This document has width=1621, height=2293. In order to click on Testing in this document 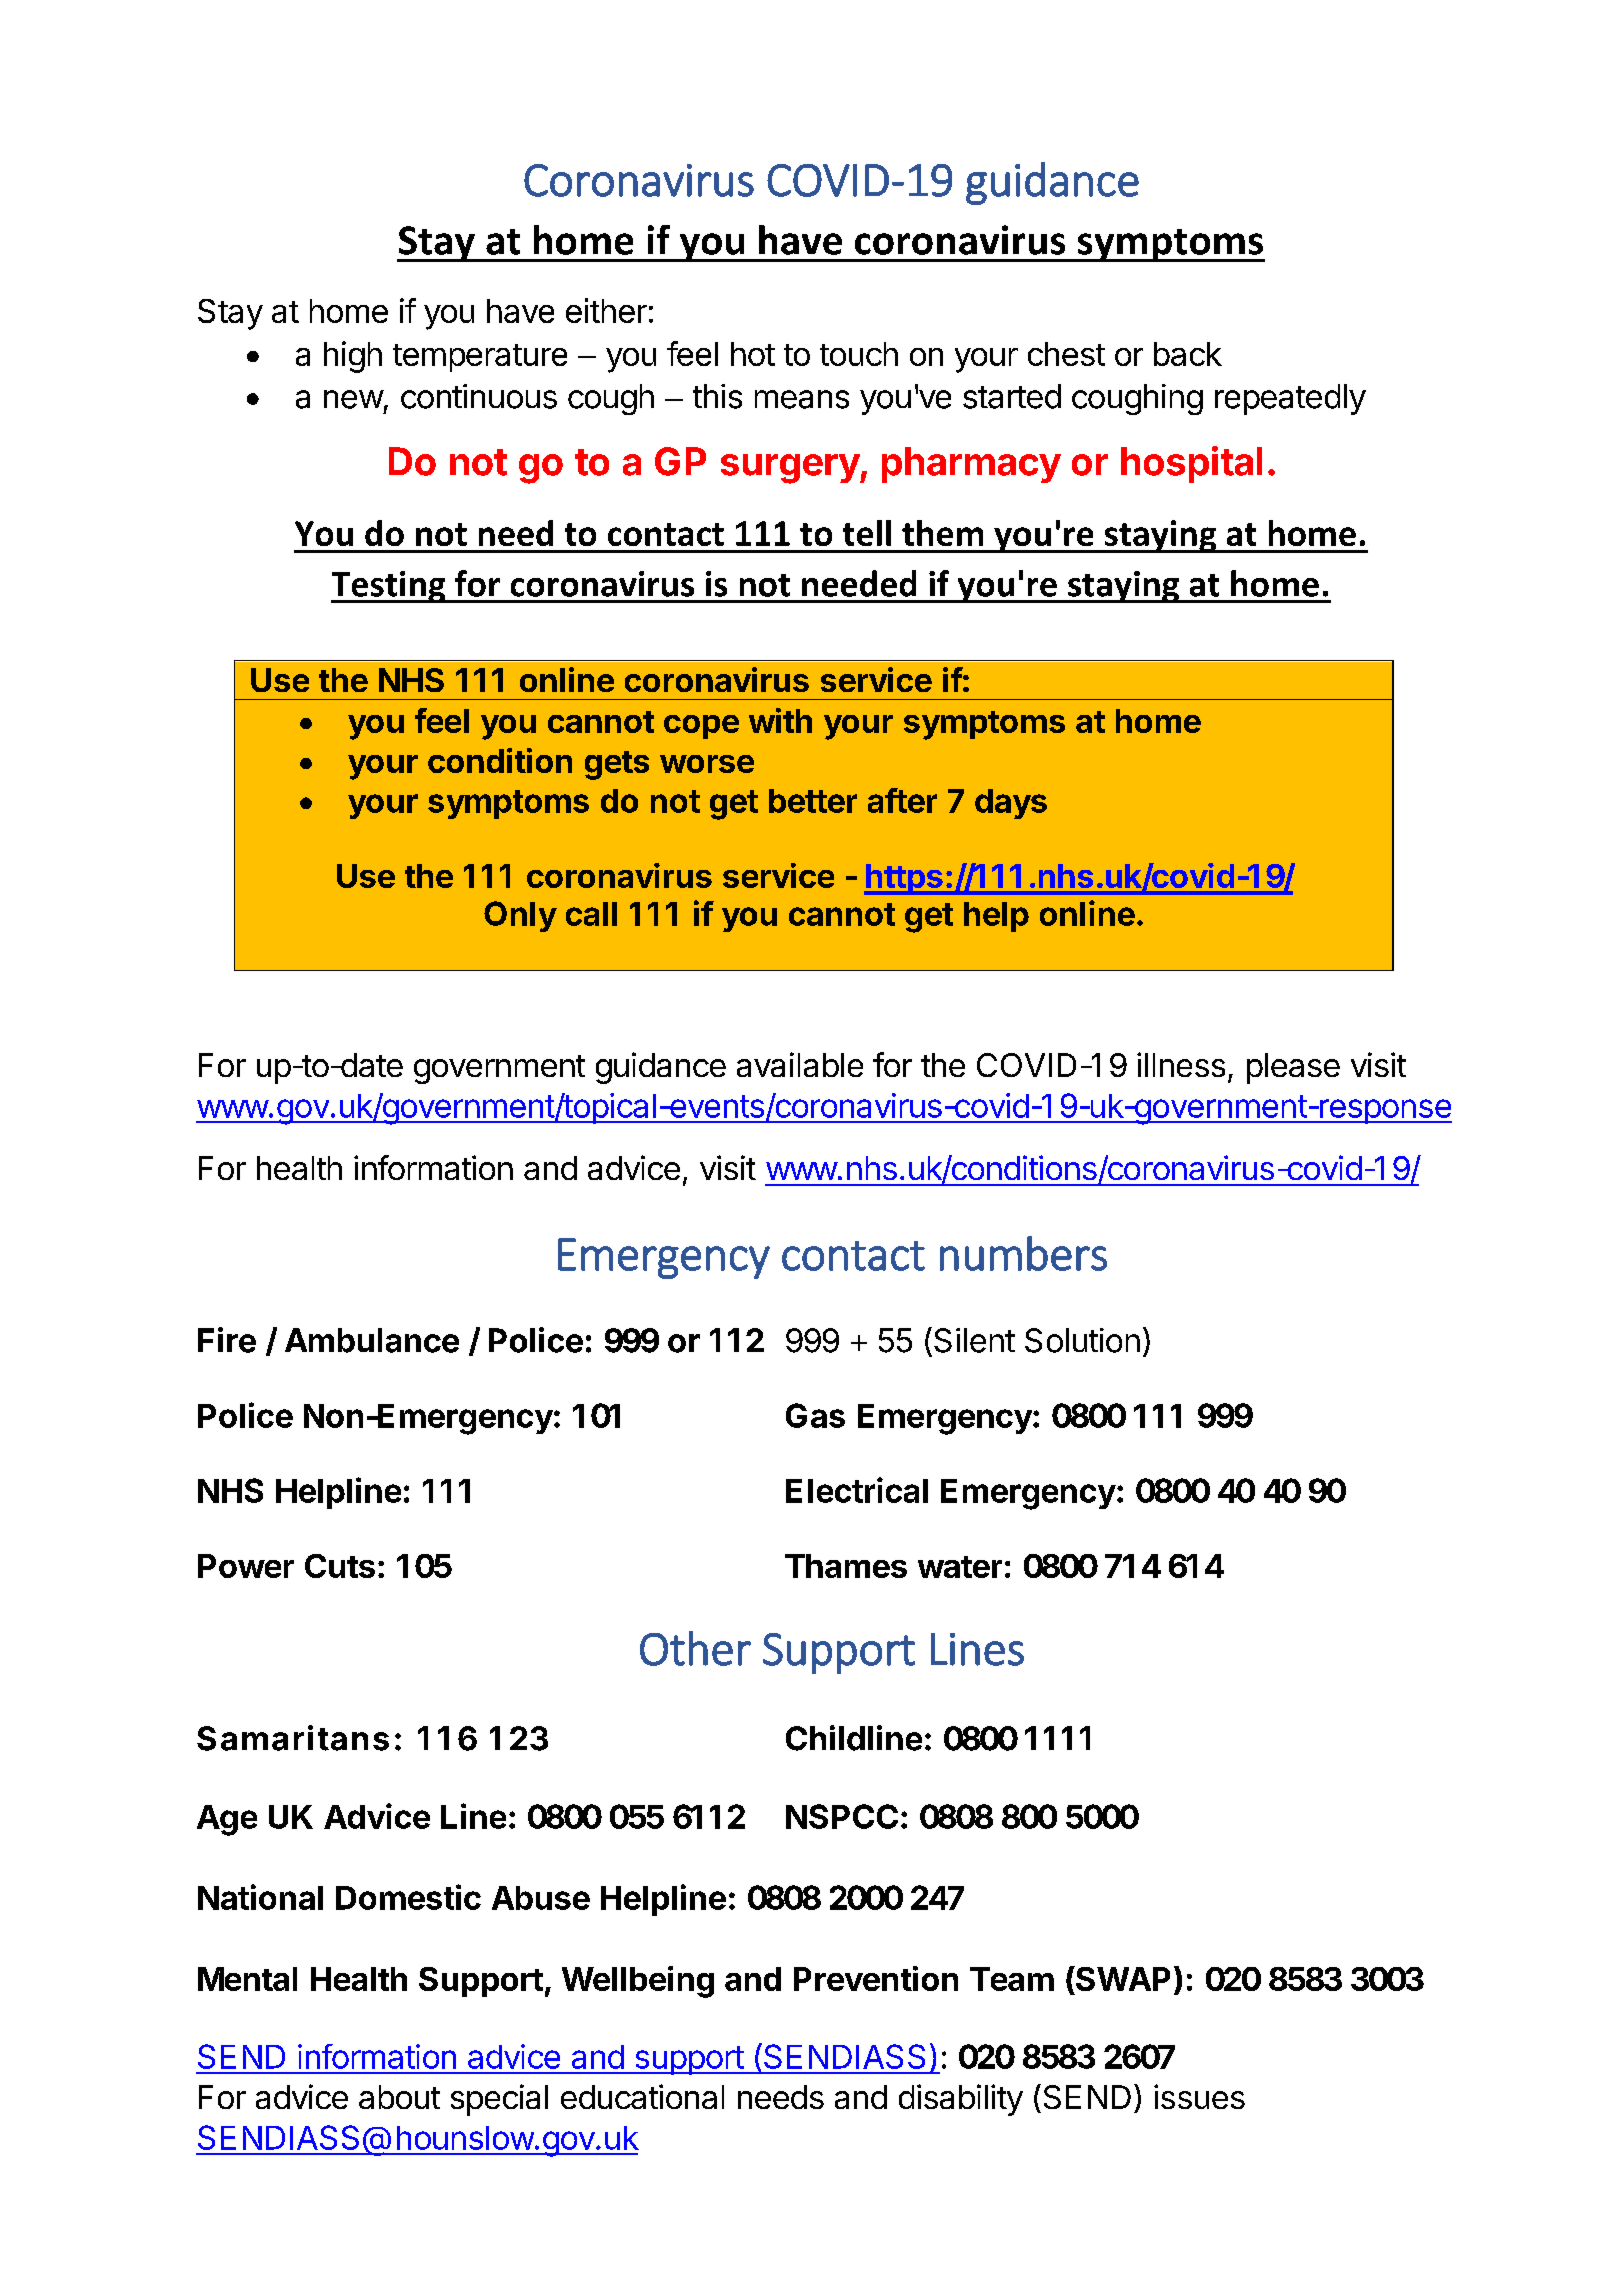, I will do `click(389, 587)`.
